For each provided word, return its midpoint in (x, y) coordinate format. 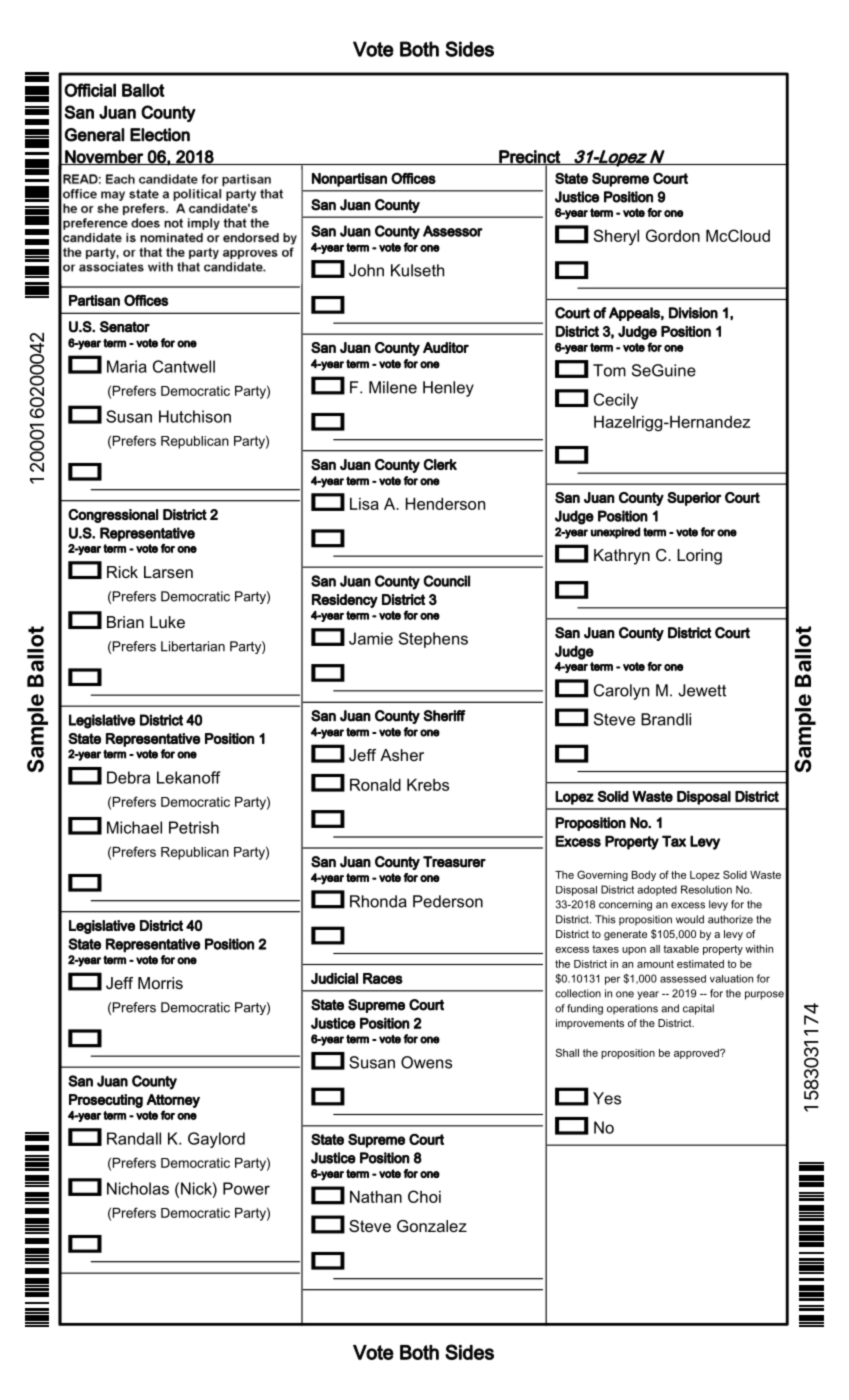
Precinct (529, 157)
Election (160, 135)
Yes (607, 1098)
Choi (424, 1196)
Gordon (673, 235)
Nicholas (138, 1188)
